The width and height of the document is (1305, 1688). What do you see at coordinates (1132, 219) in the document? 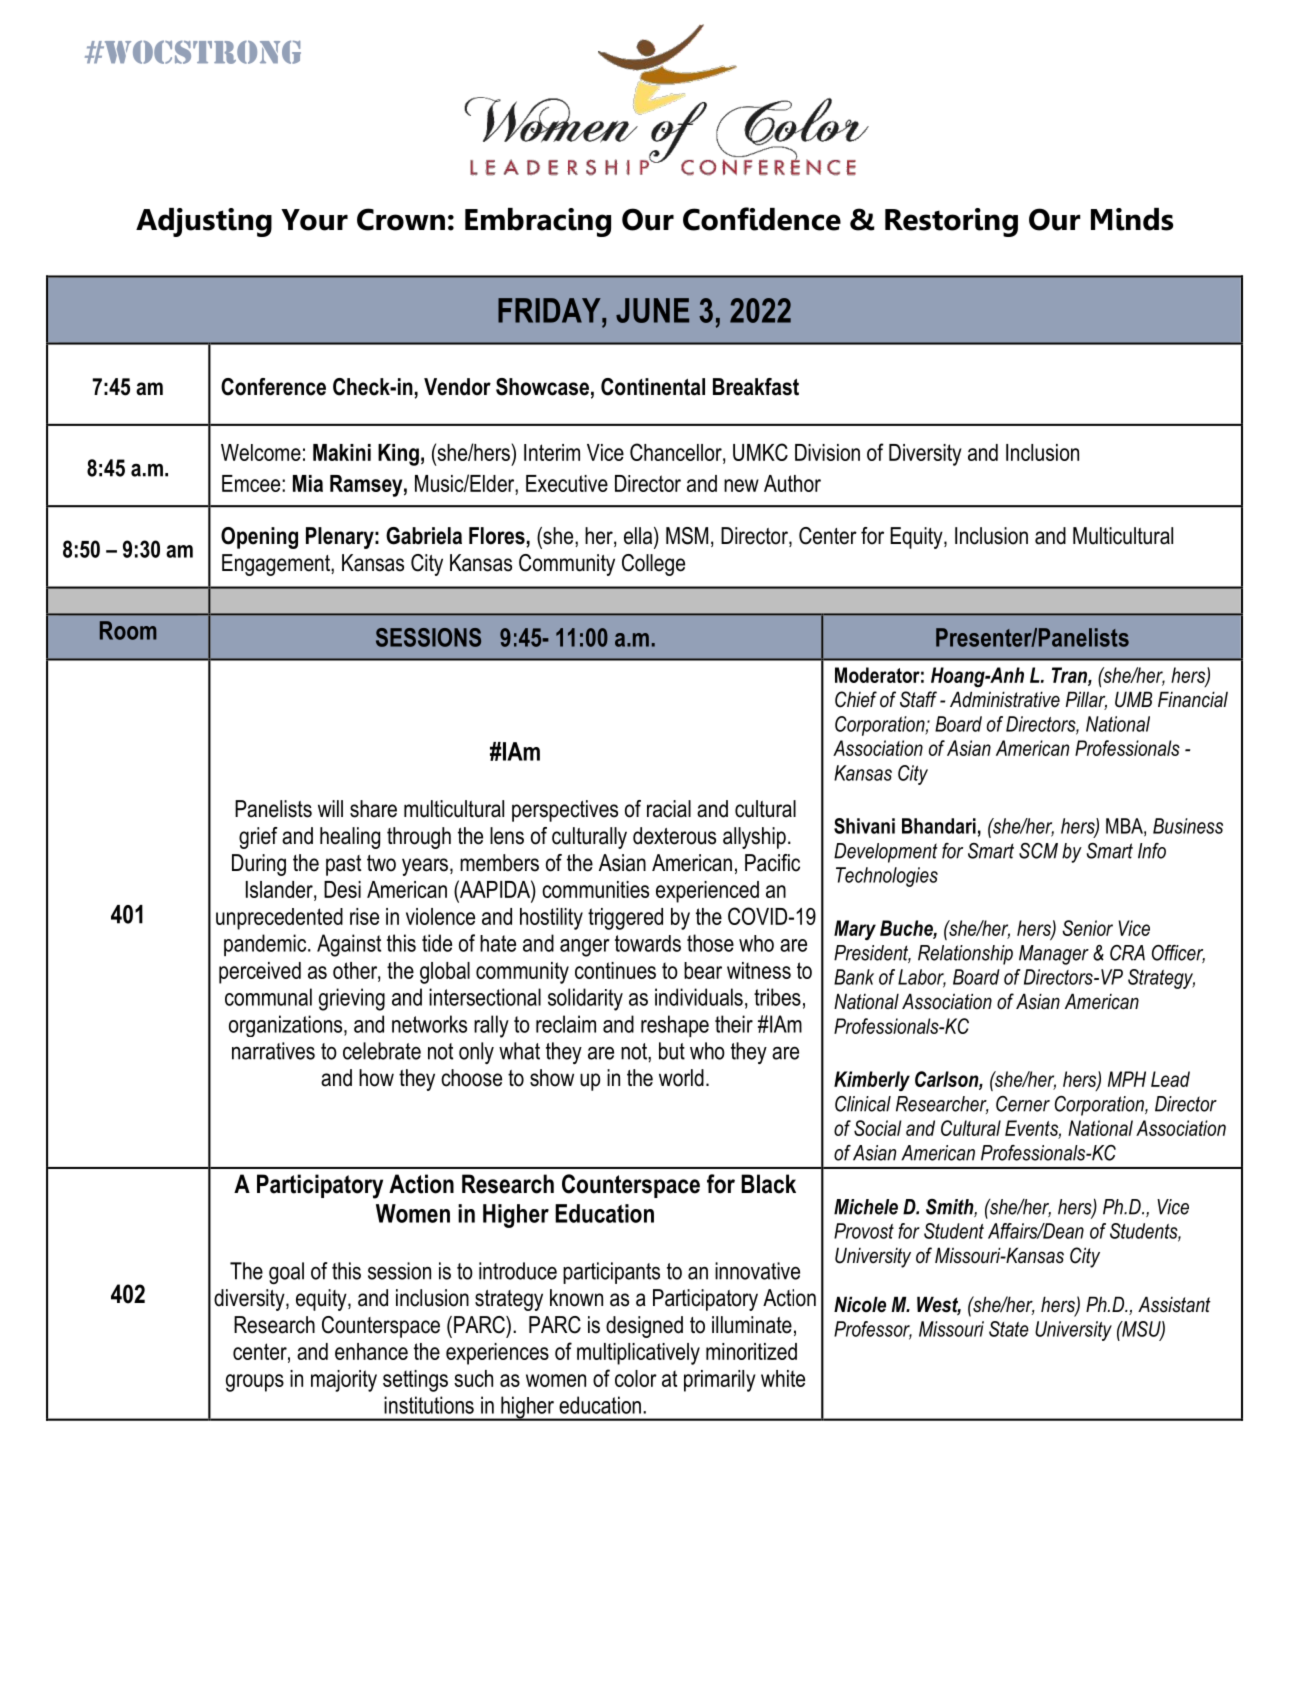
I see `Minds` at bounding box center [1132, 219].
